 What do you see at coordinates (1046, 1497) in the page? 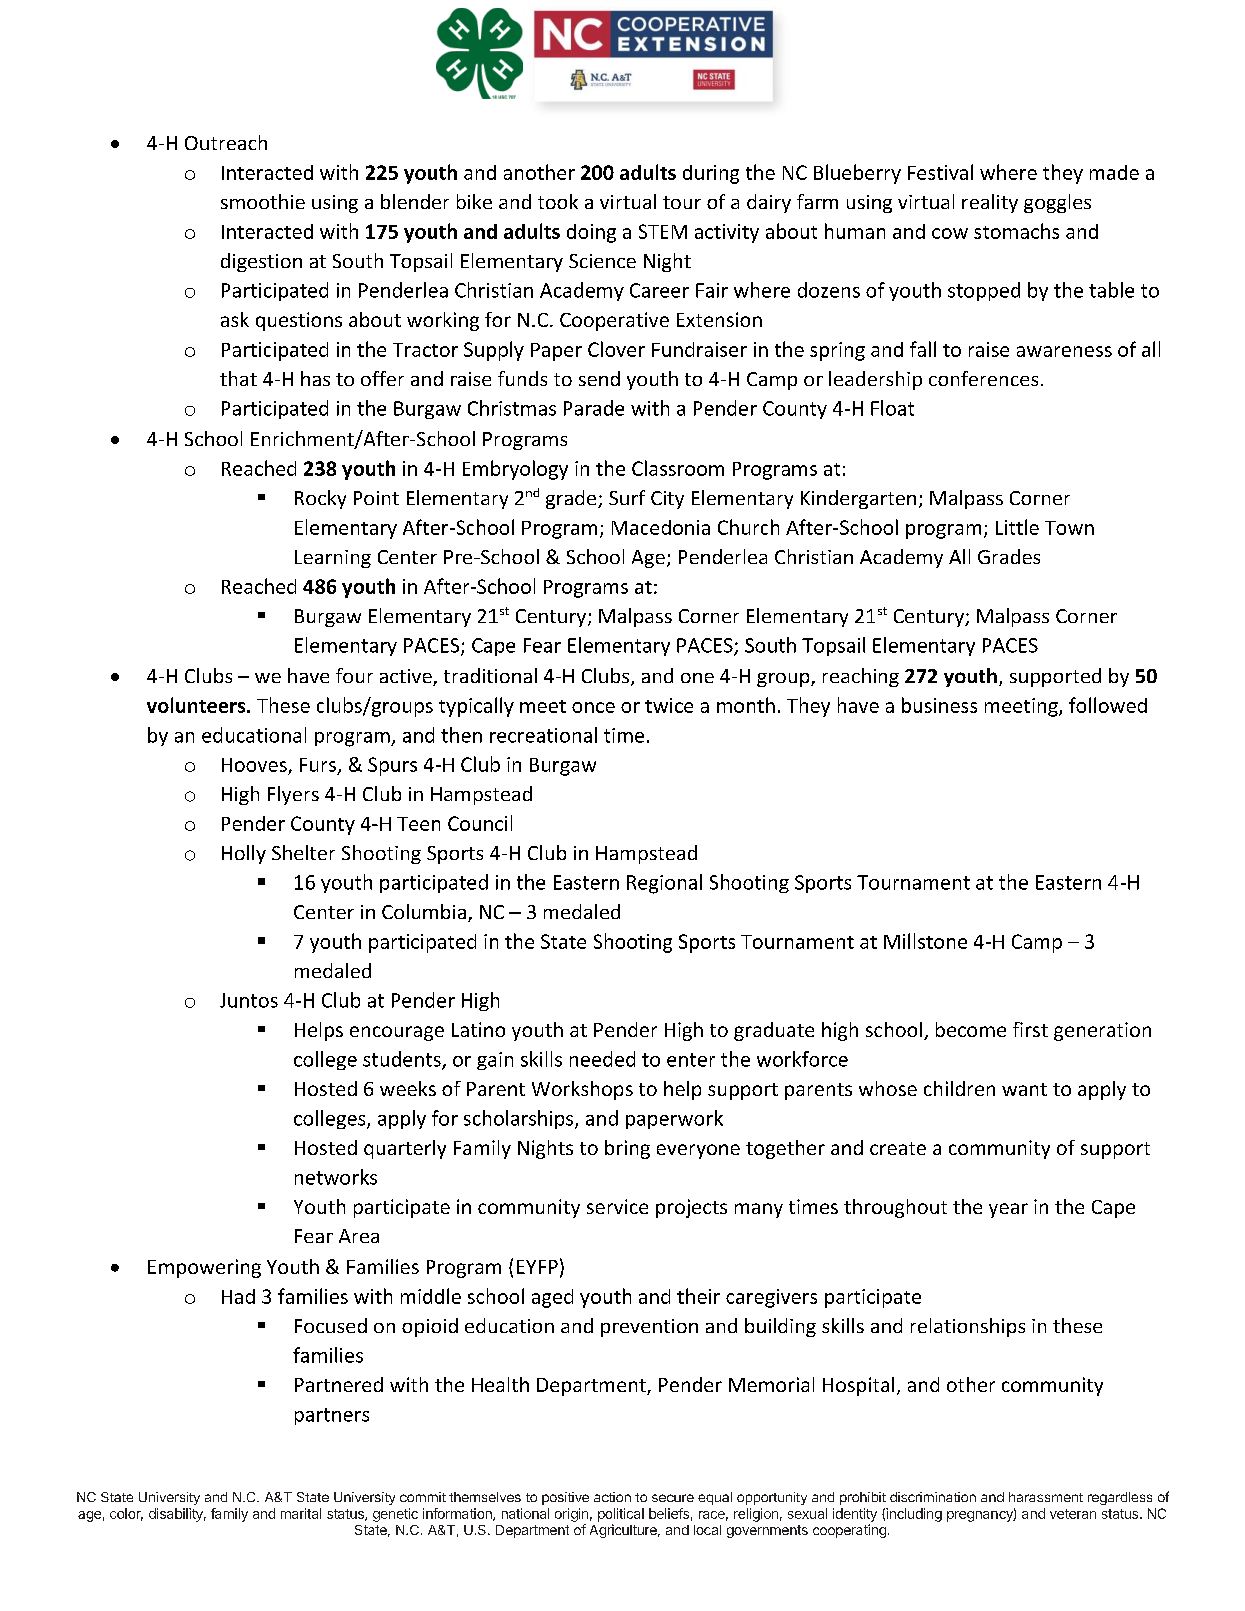
I see `harassment` at bounding box center [1046, 1497].
